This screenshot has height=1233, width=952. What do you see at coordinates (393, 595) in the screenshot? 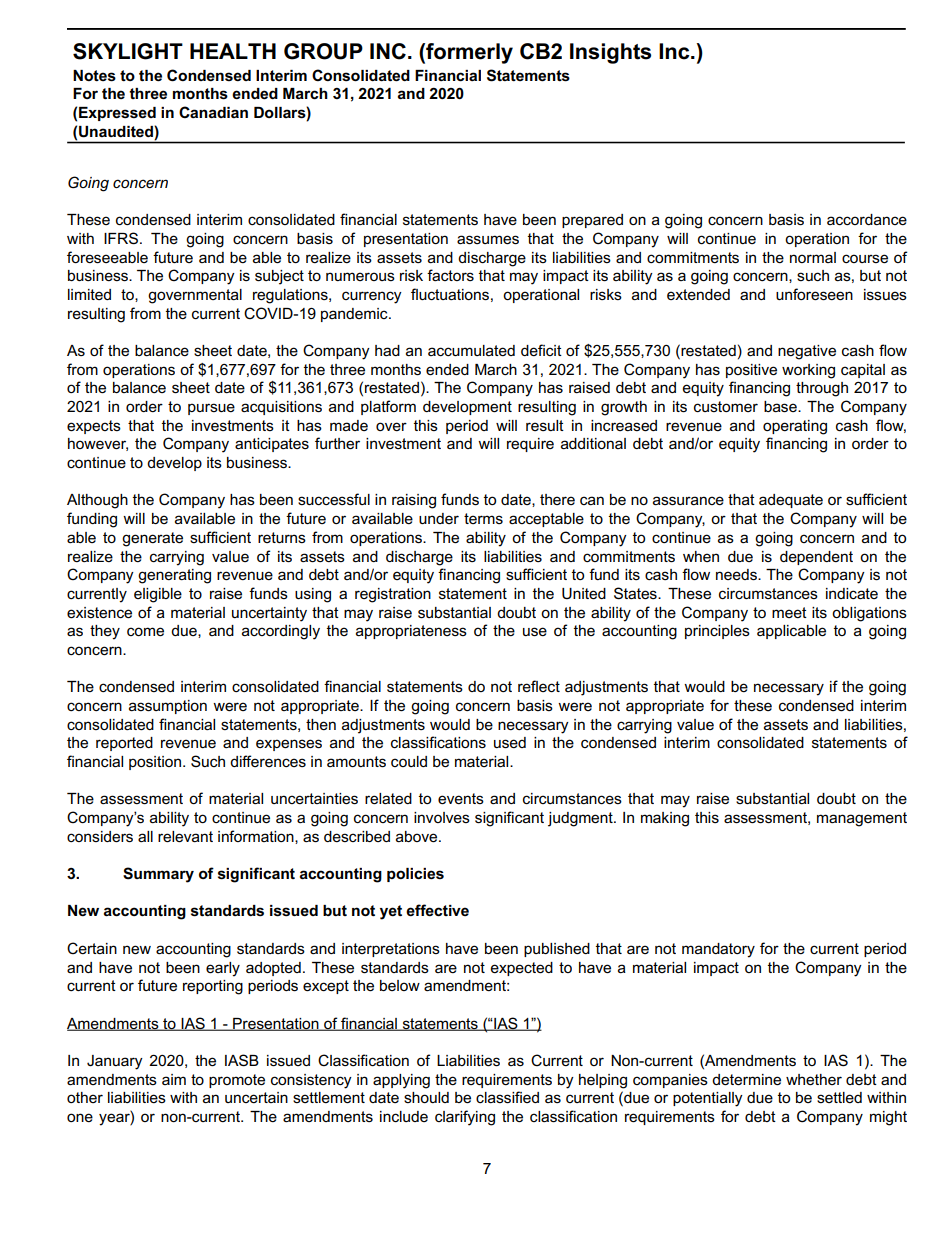
I see `registration` at bounding box center [393, 595].
